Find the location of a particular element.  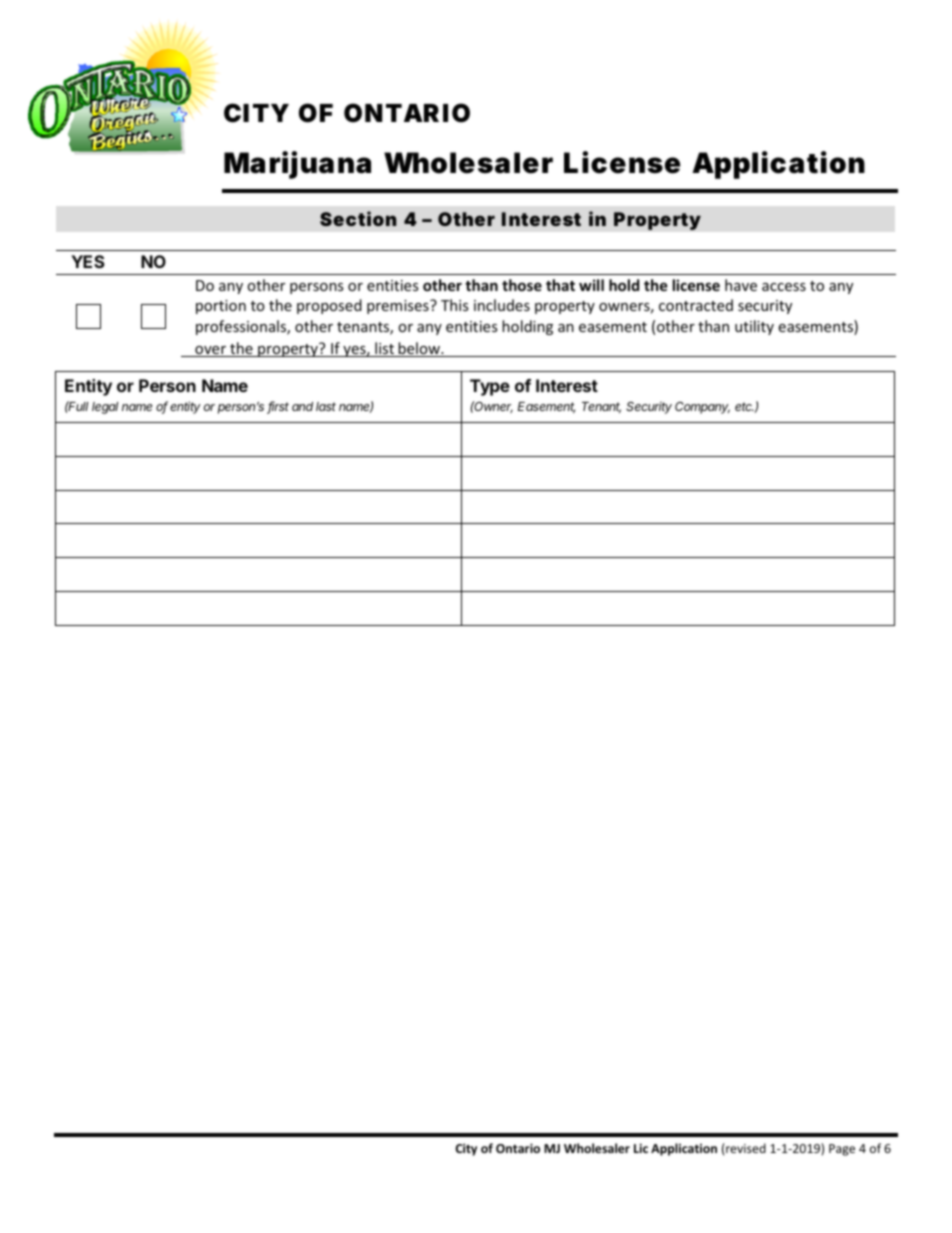

Section is located at coordinates (358, 218).
